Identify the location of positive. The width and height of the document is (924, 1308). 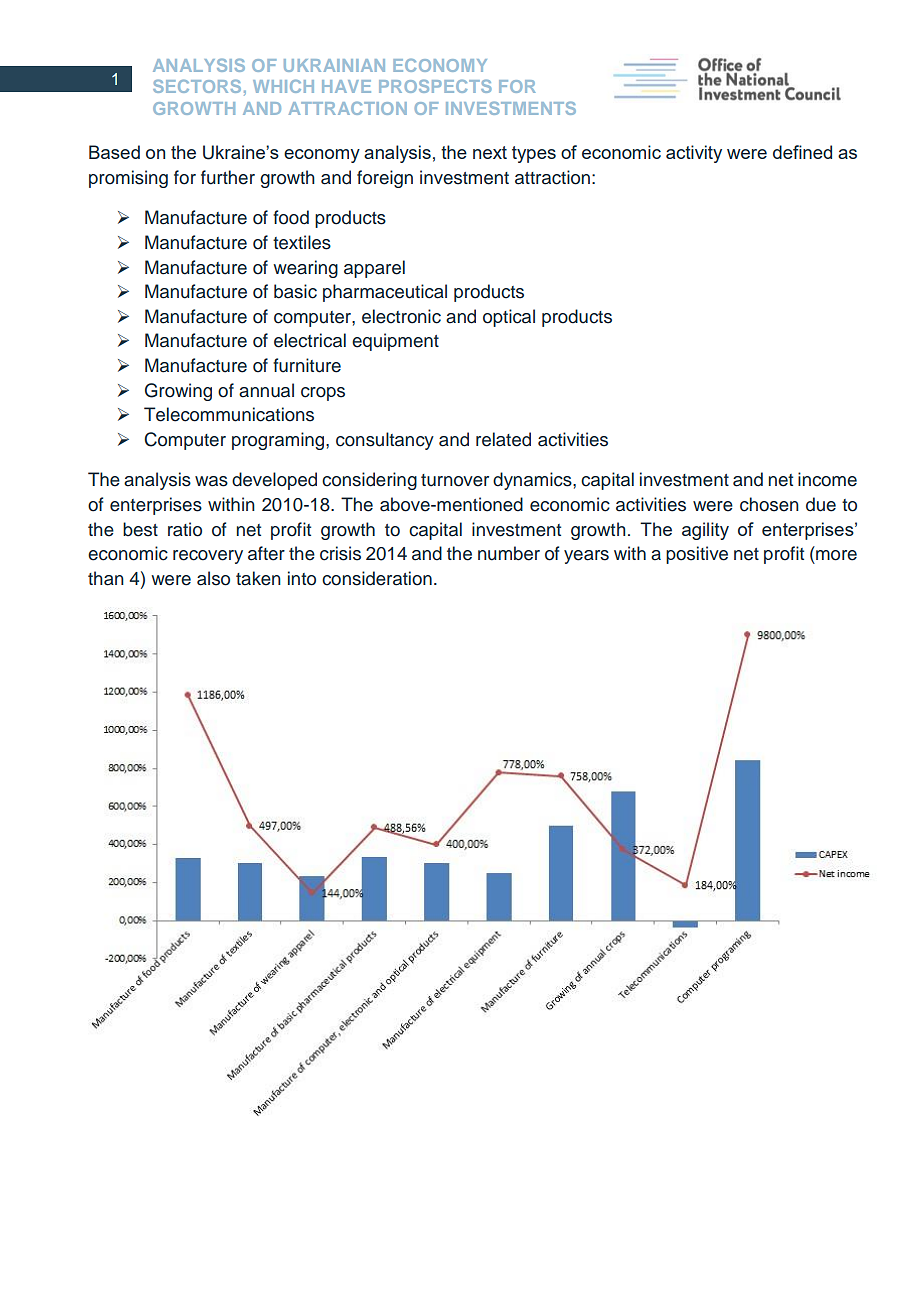
(697, 555).
